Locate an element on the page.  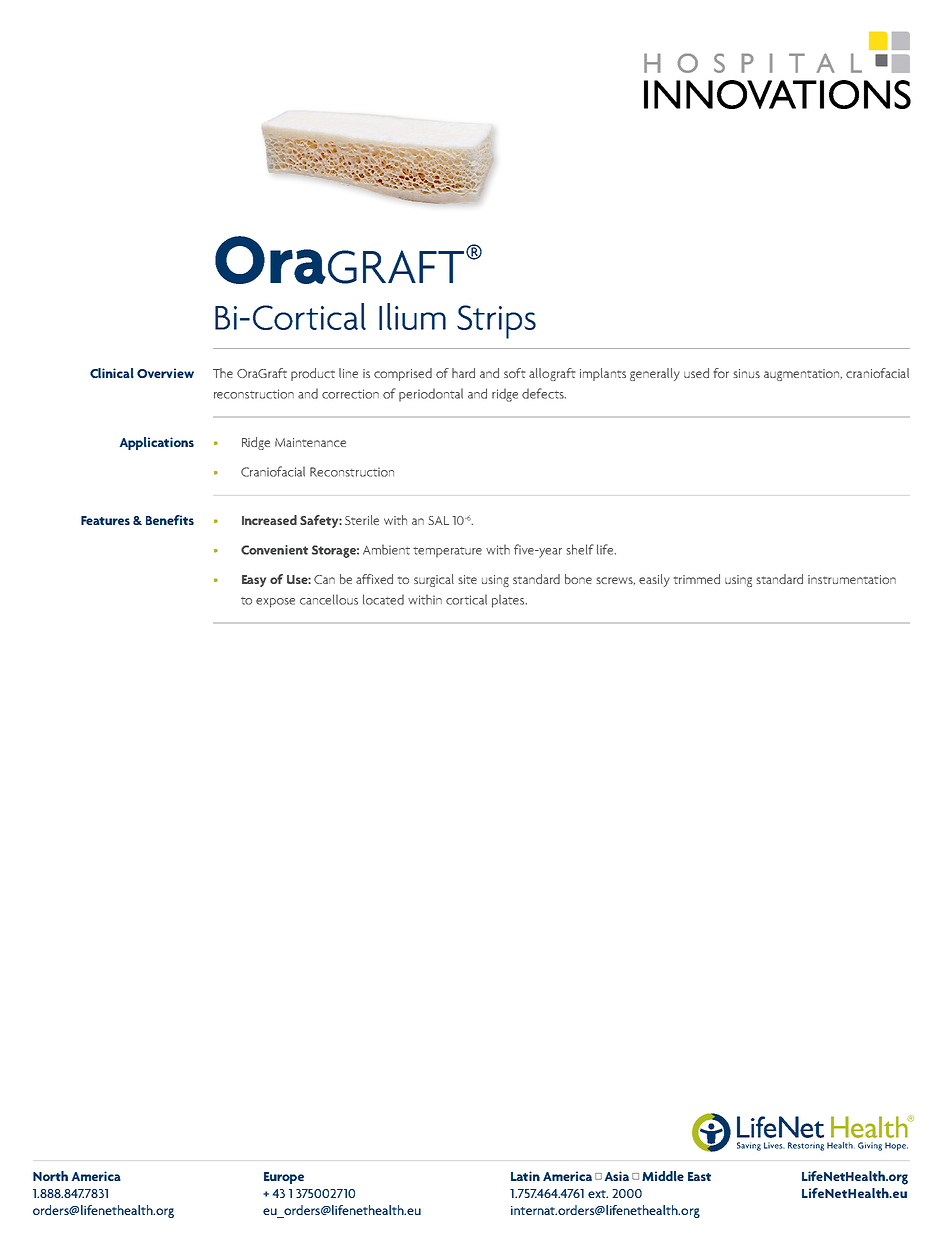
Overview is located at coordinates (165, 373).
